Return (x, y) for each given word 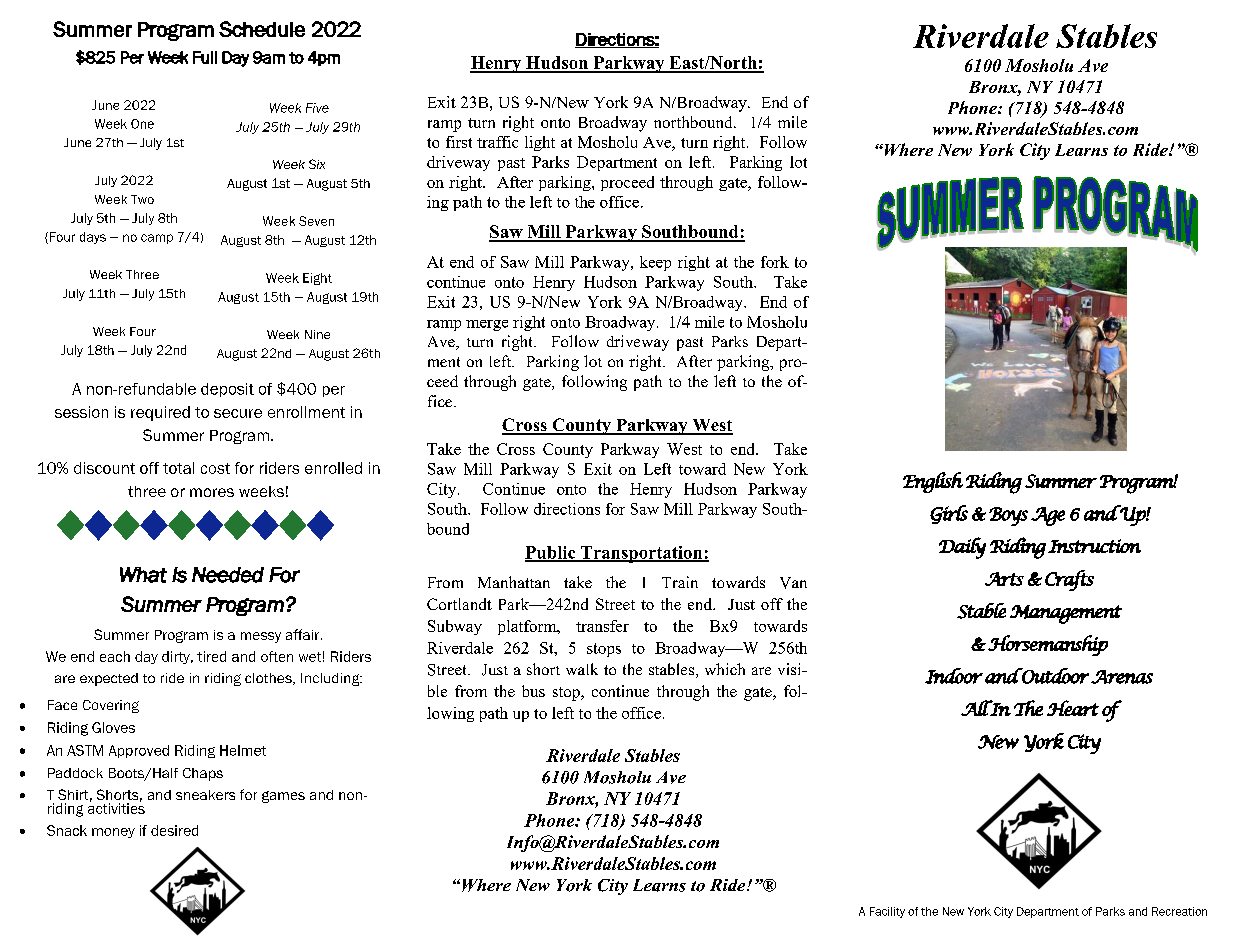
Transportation (642, 554)
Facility (887, 912)
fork (775, 262)
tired (211, 656)
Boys (1008, 516)
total (178, 468)
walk (582, 669)
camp (157, 239)
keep (655, 263)
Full (205, 57)
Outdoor (1054, 676)
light (540, 143)
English (933, 482)
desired (174, 830)
